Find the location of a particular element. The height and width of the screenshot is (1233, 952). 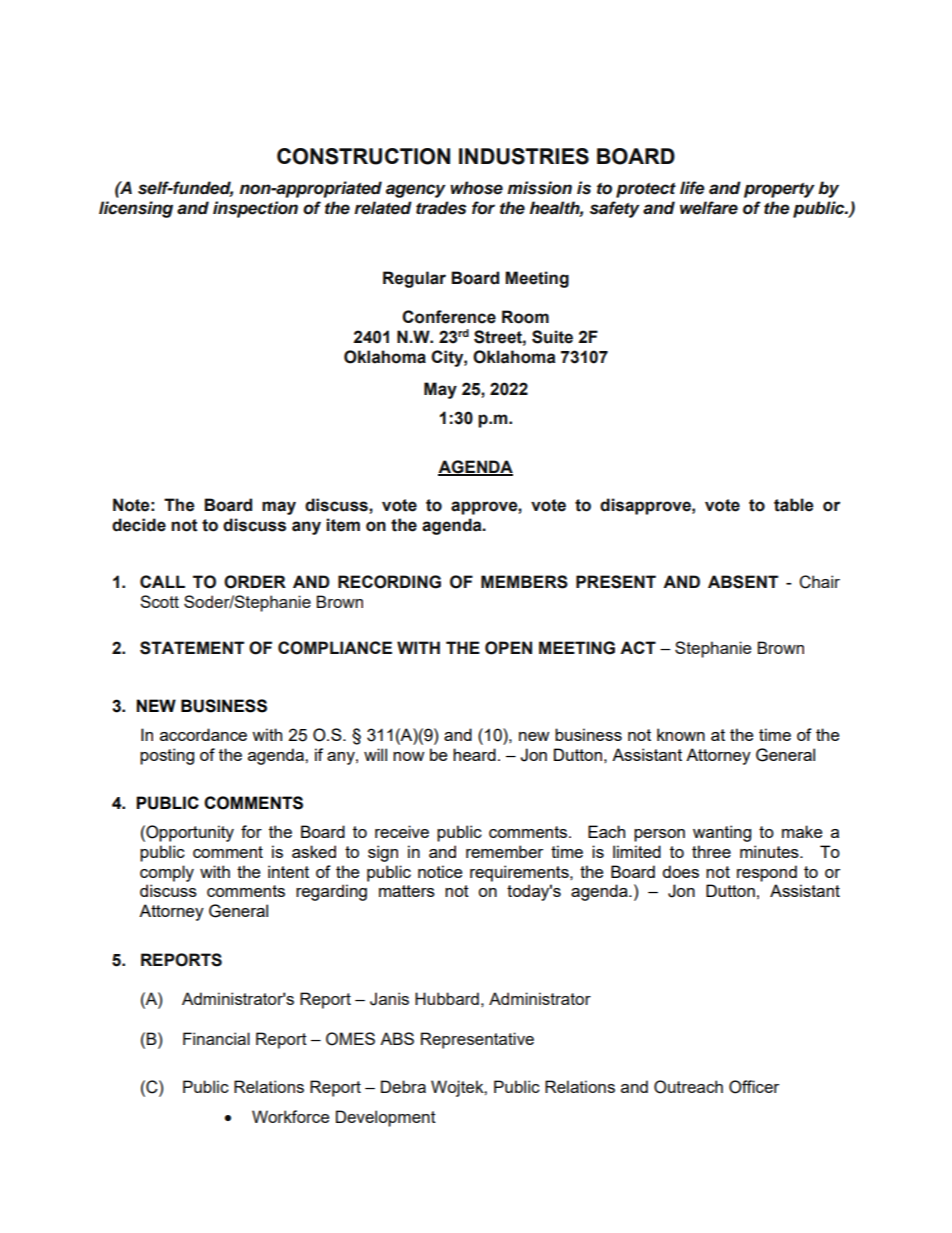

Suite is located at coordinates (552, 337).
